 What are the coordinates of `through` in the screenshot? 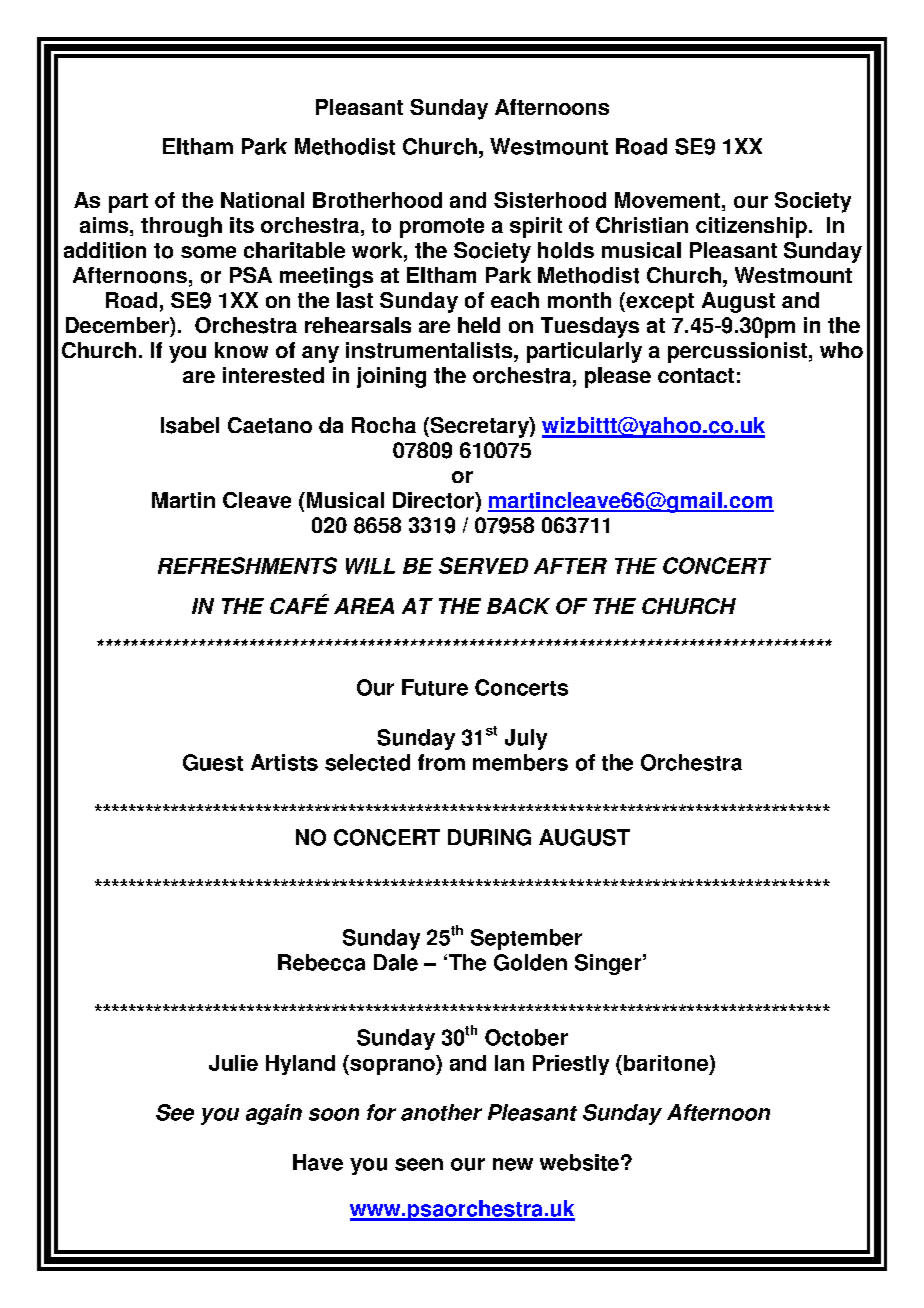 It's located at (181, 227).
